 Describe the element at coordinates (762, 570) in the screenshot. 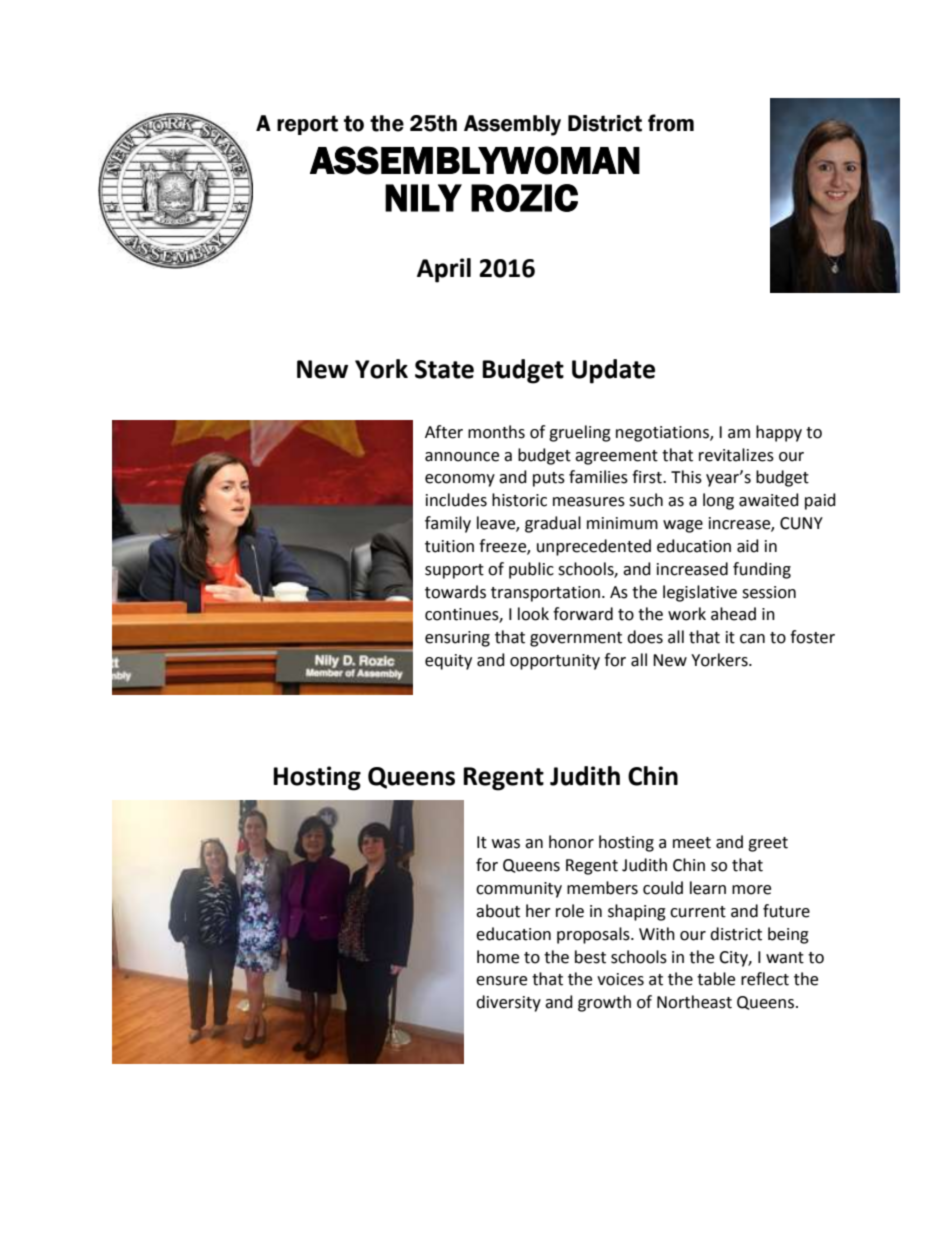

I see `funding` at that location.
